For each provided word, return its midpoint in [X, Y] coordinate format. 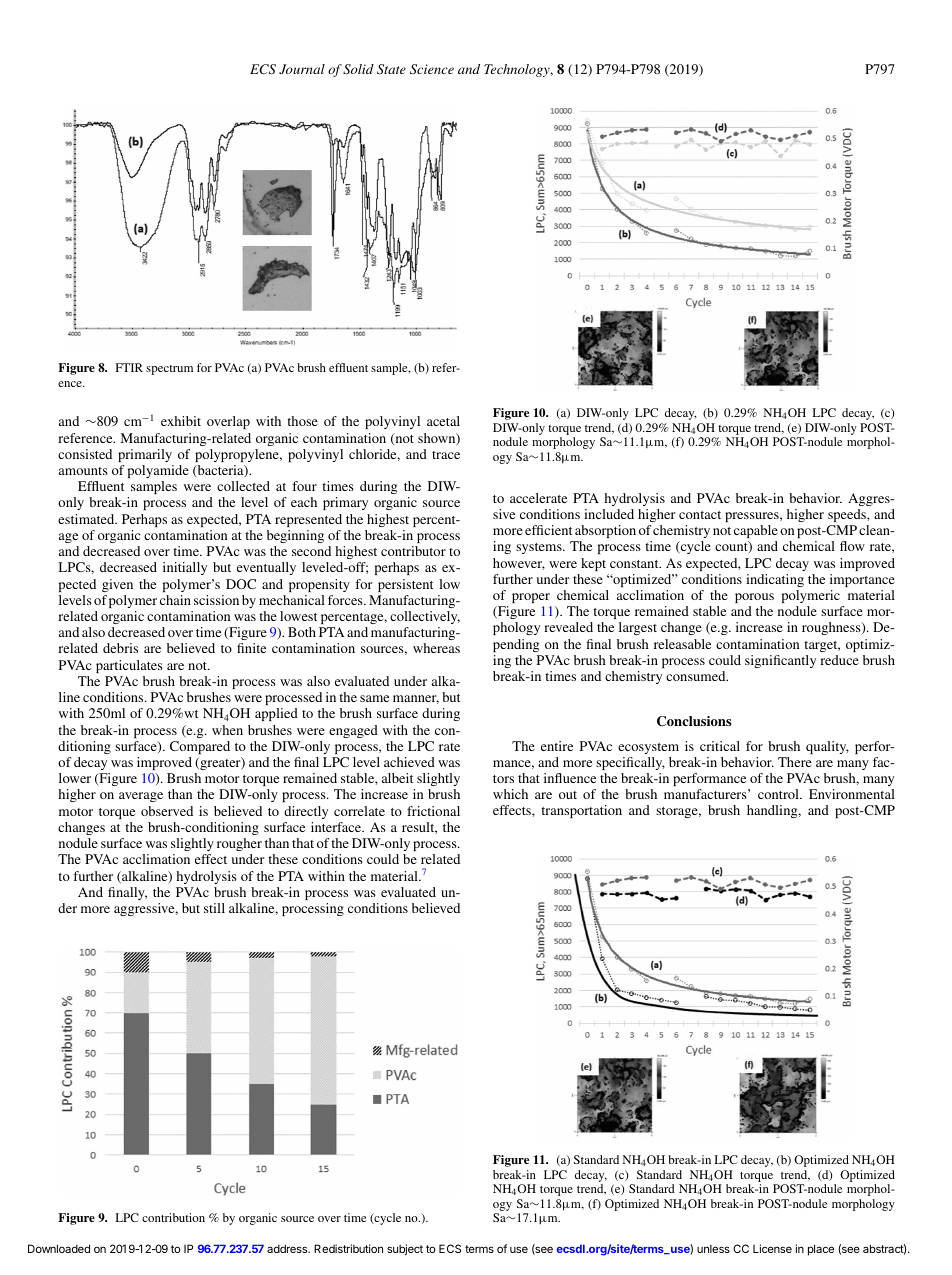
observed [167, 811]
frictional [433, 811]
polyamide [158, 471]
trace [446, 455]
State [391, 69]
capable [756, 531]
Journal [302, 69]
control [779, 794]
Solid [358, 69]
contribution [173, 1217]
